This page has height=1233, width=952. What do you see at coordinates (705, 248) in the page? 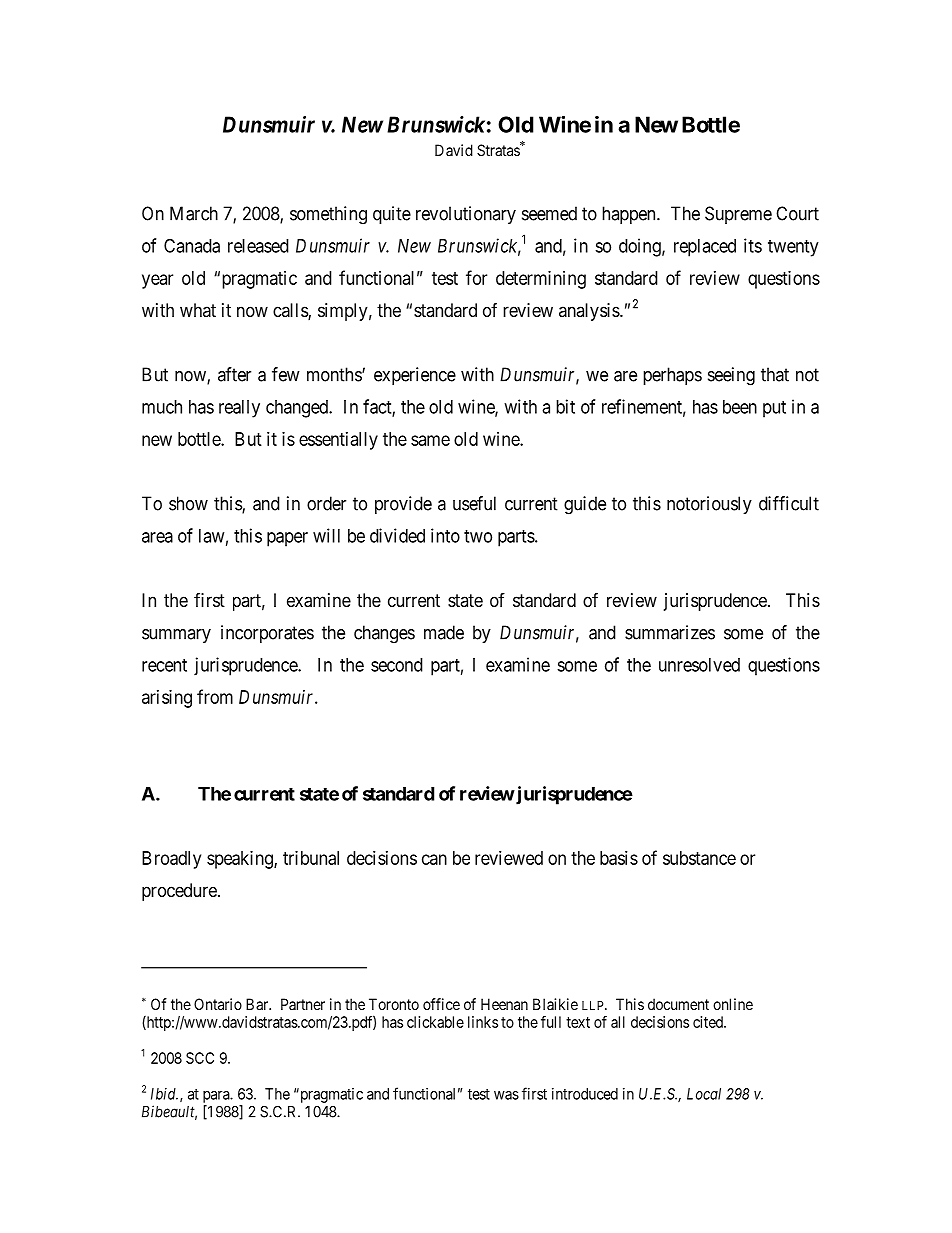
I see `replaced` at bounding box center [705, 248].
